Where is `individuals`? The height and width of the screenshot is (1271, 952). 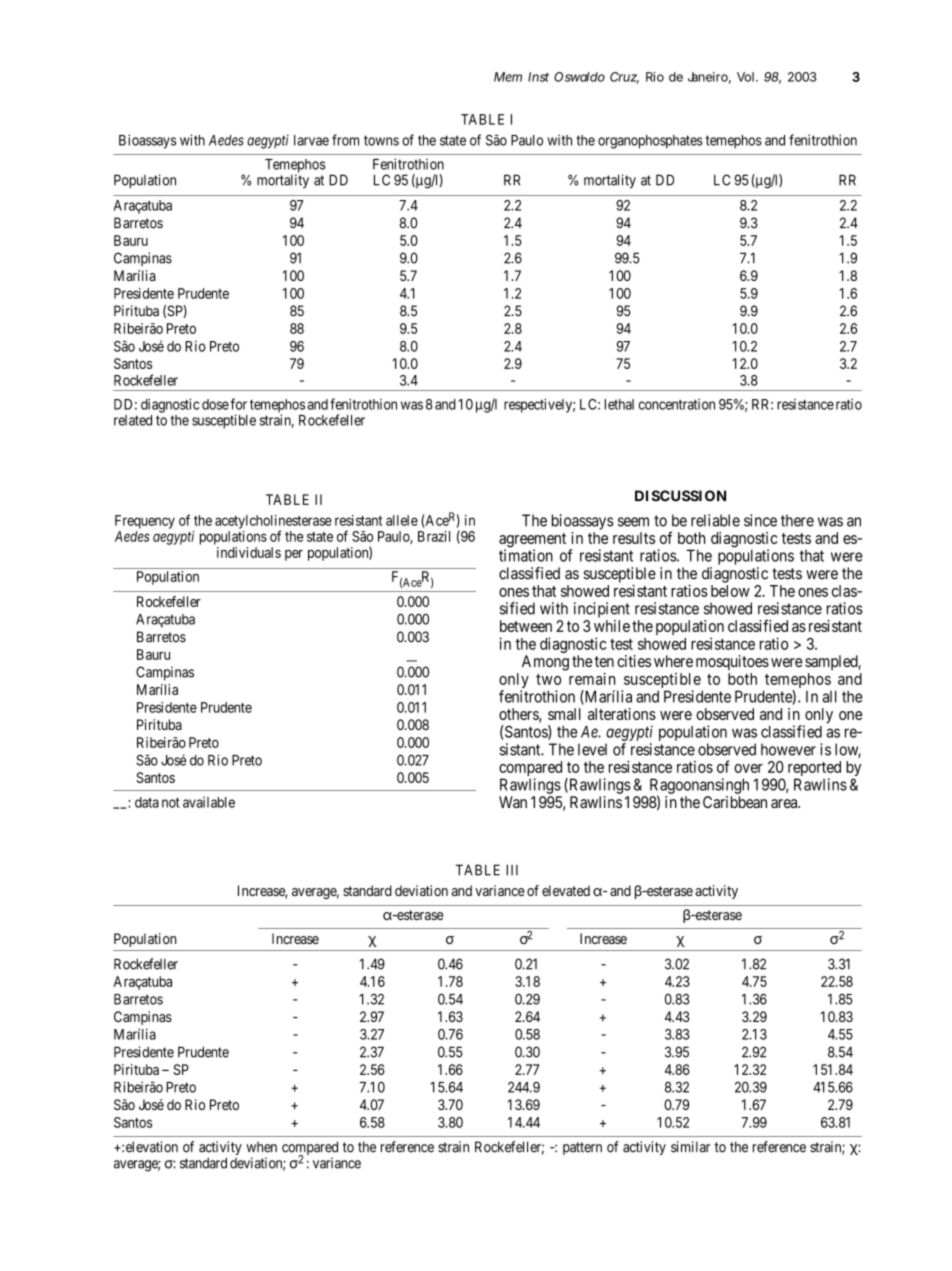
individuals is located at coordinates (249, 552).
